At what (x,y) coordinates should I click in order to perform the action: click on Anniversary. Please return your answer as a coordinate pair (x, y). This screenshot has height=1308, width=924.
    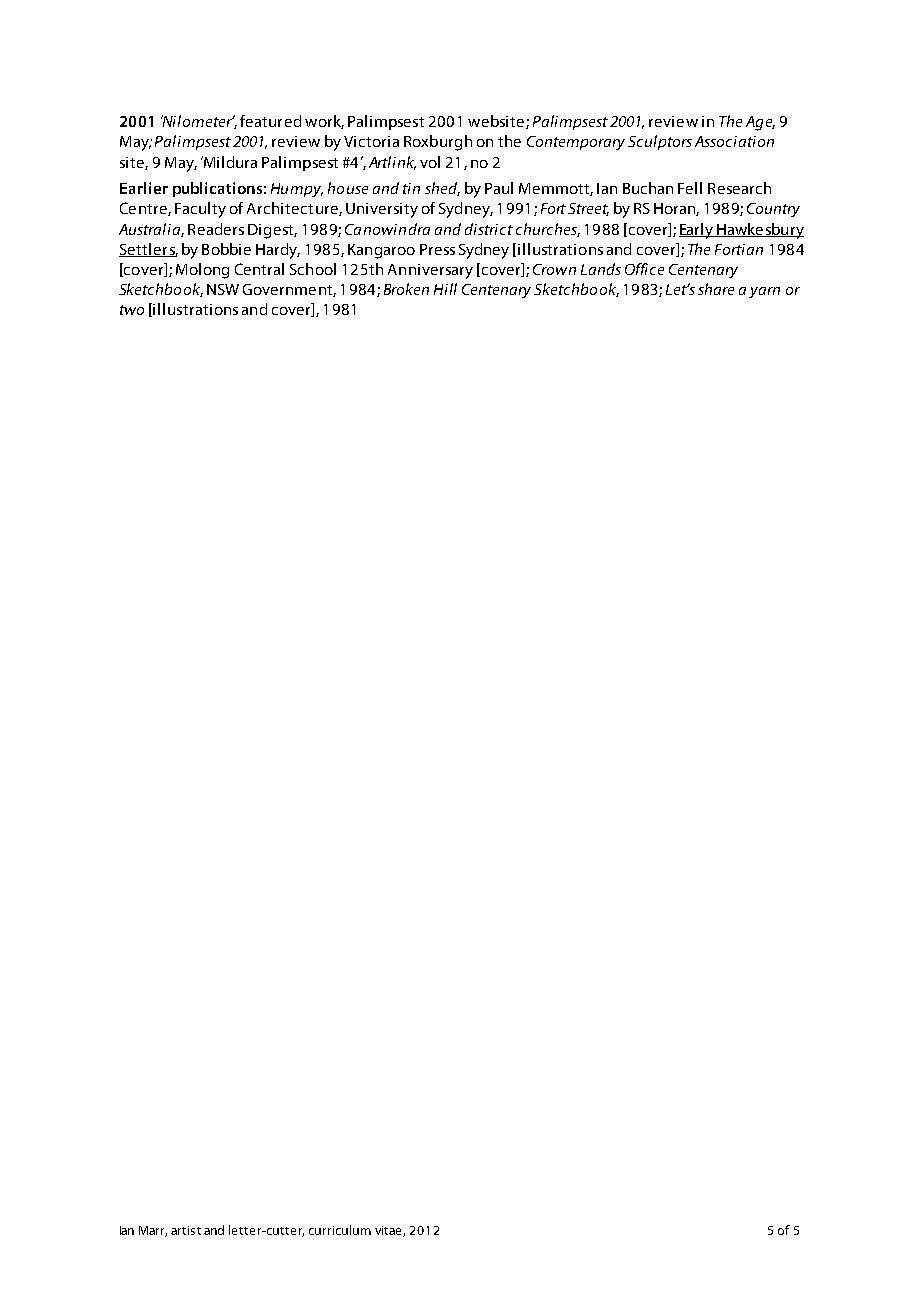
    Looking at the image, I should click on (430, 271).
